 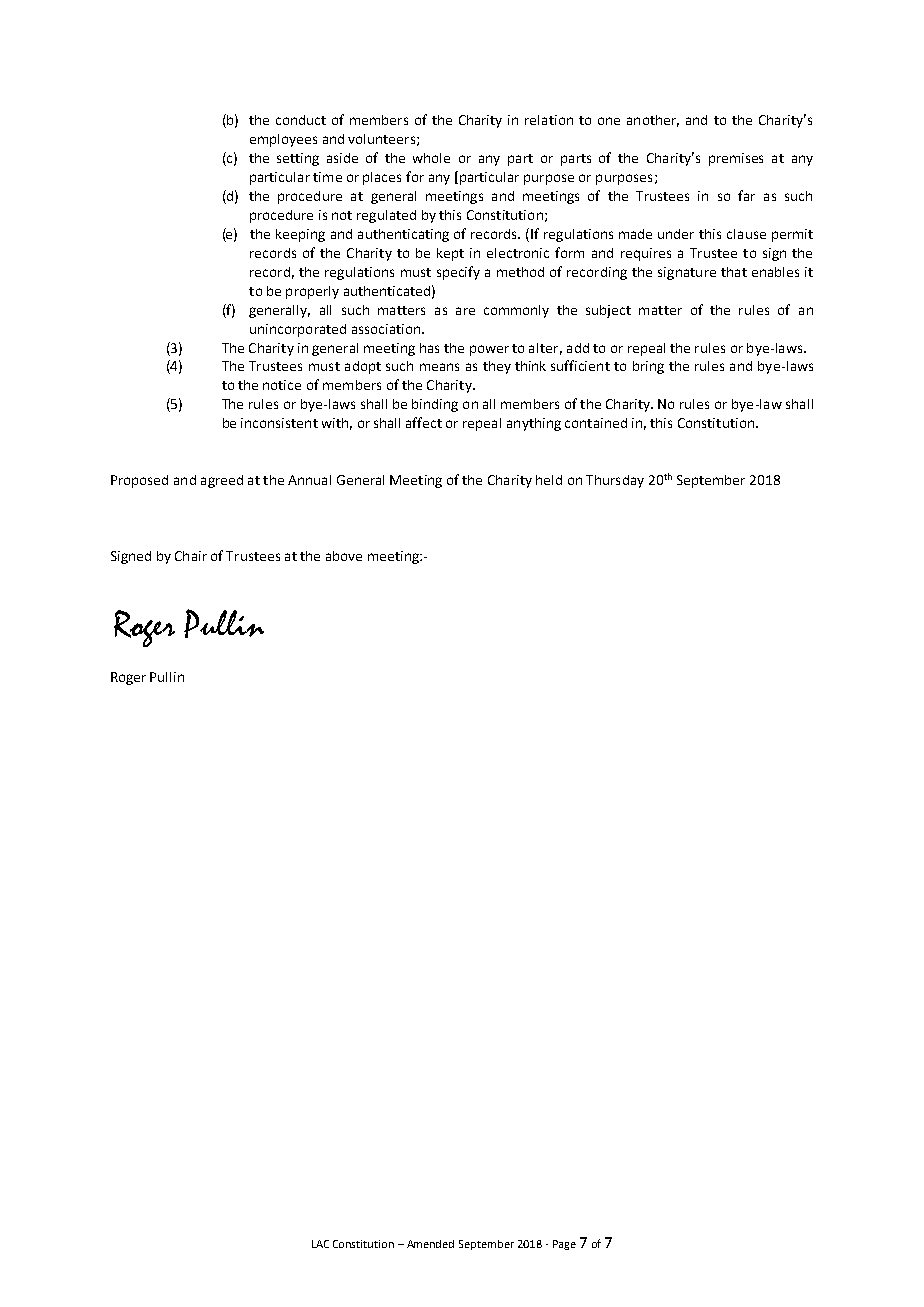 I want to click on Page, so click(x=564, y=1245).
